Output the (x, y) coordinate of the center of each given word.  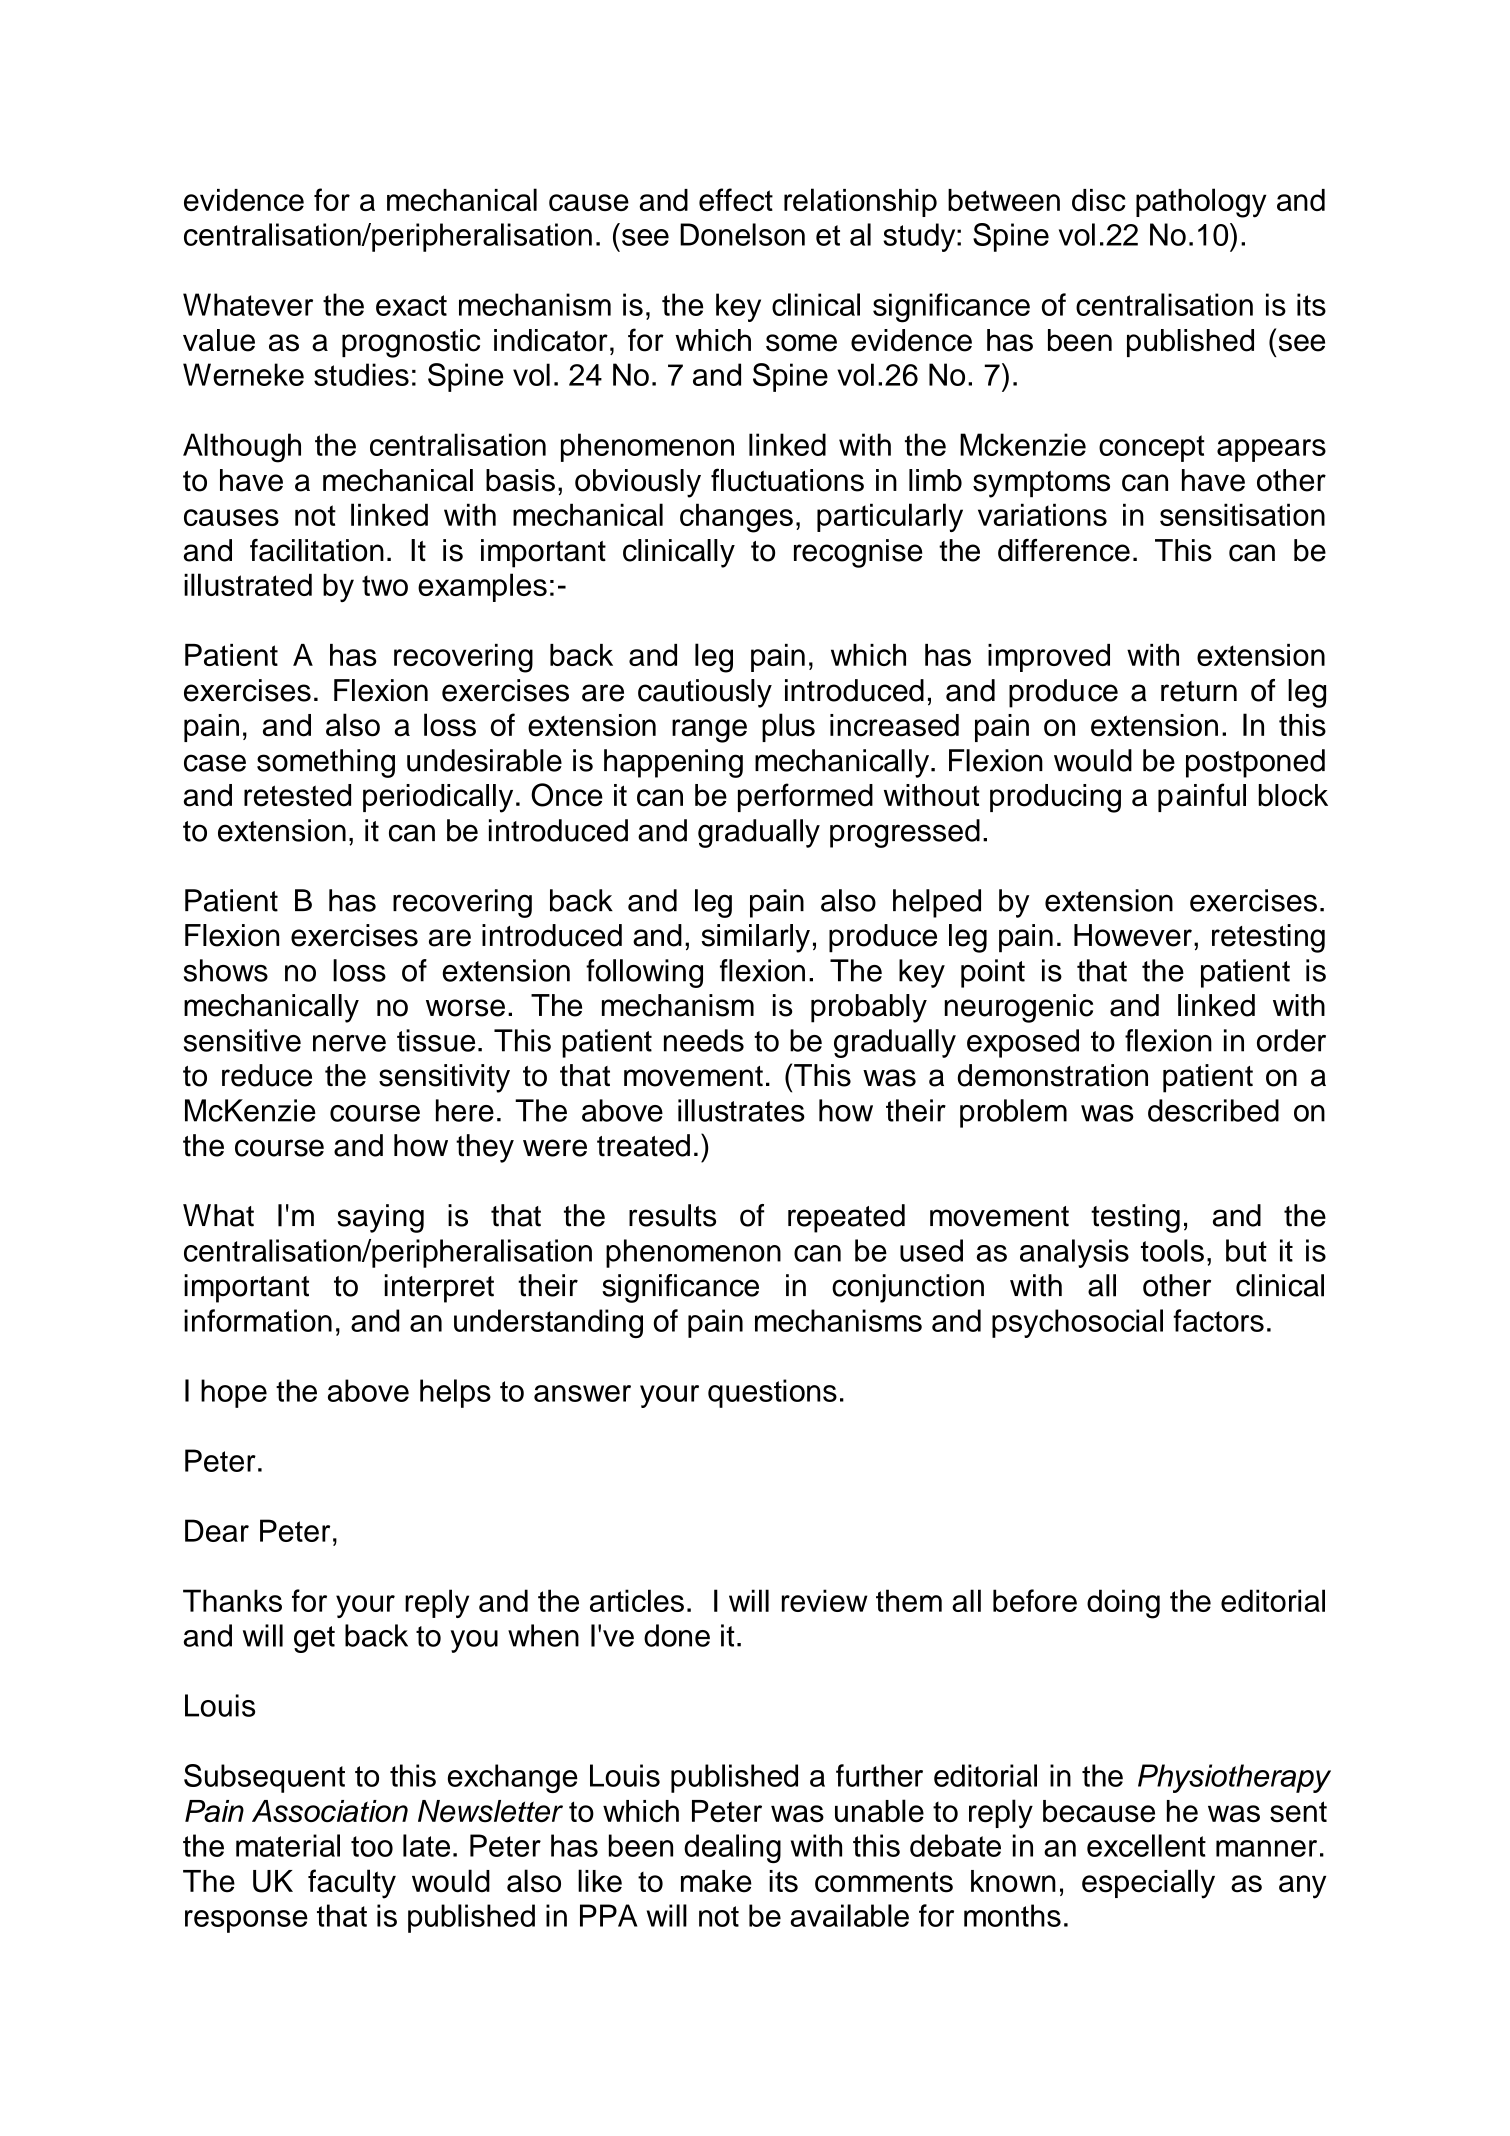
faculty (352, 1884)
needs (704, 1040)
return (1199, 691)
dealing (732, 1848)
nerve (349, 1043)
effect (736, 199)
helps (455, 1393)
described (1213, 1110)
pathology (1201, 203)
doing (1123, 1604)
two (385, 585)
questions (772, 1393)
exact (411, 305)
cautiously (705, 693)
